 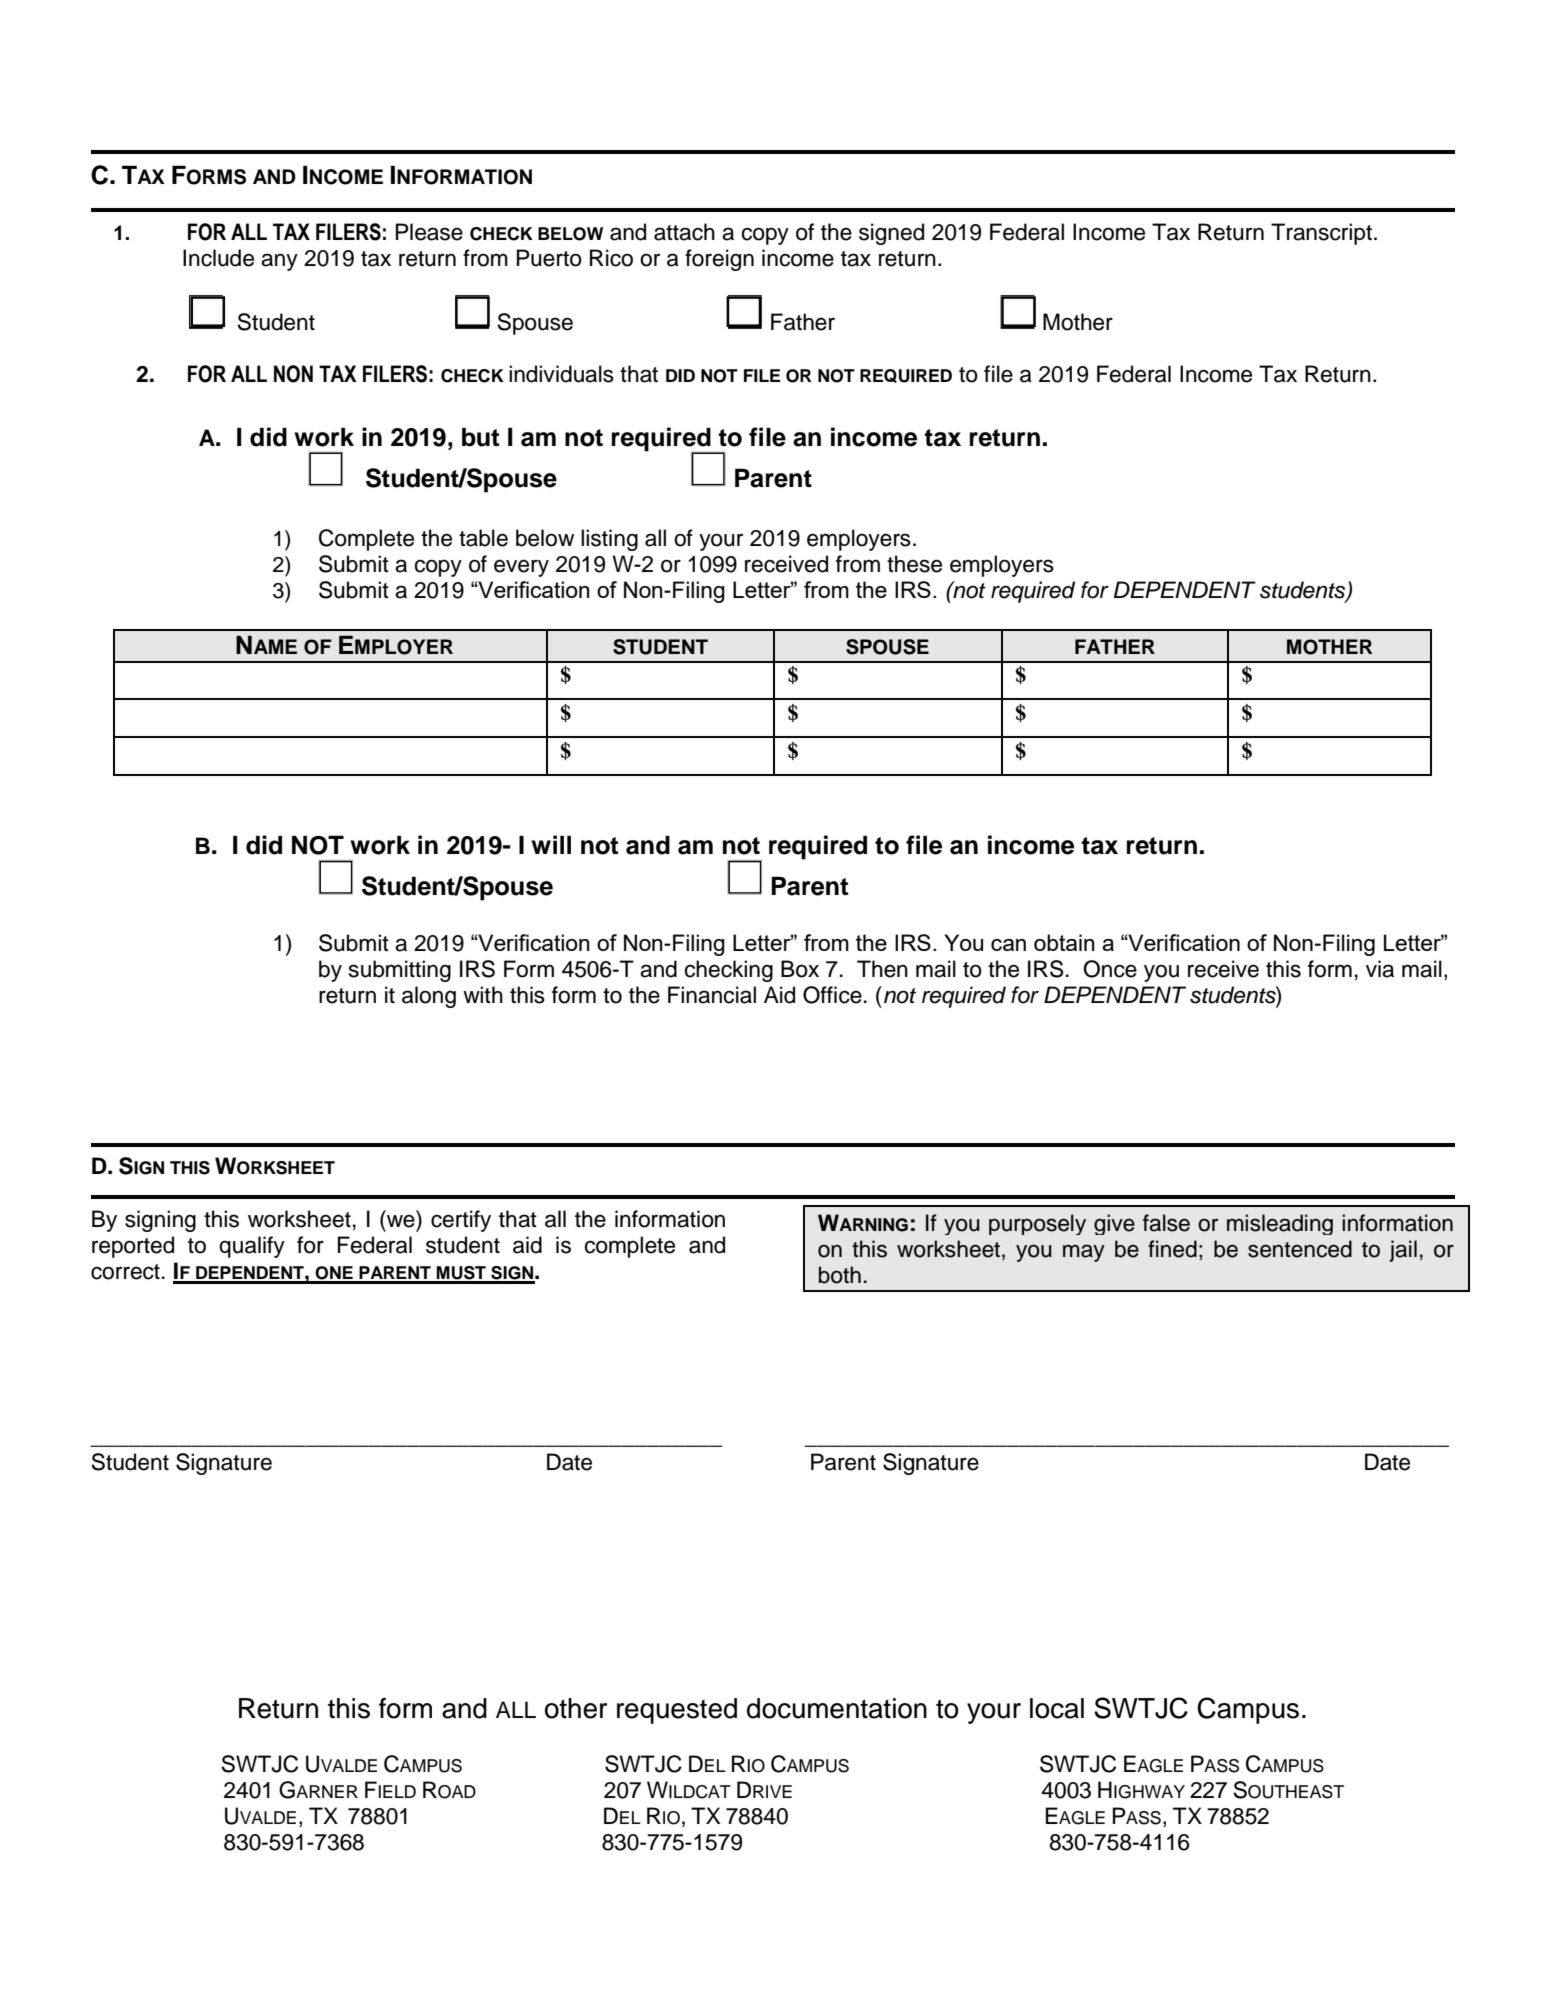 I want to click on qualify, so click(x=252, y=1247).
